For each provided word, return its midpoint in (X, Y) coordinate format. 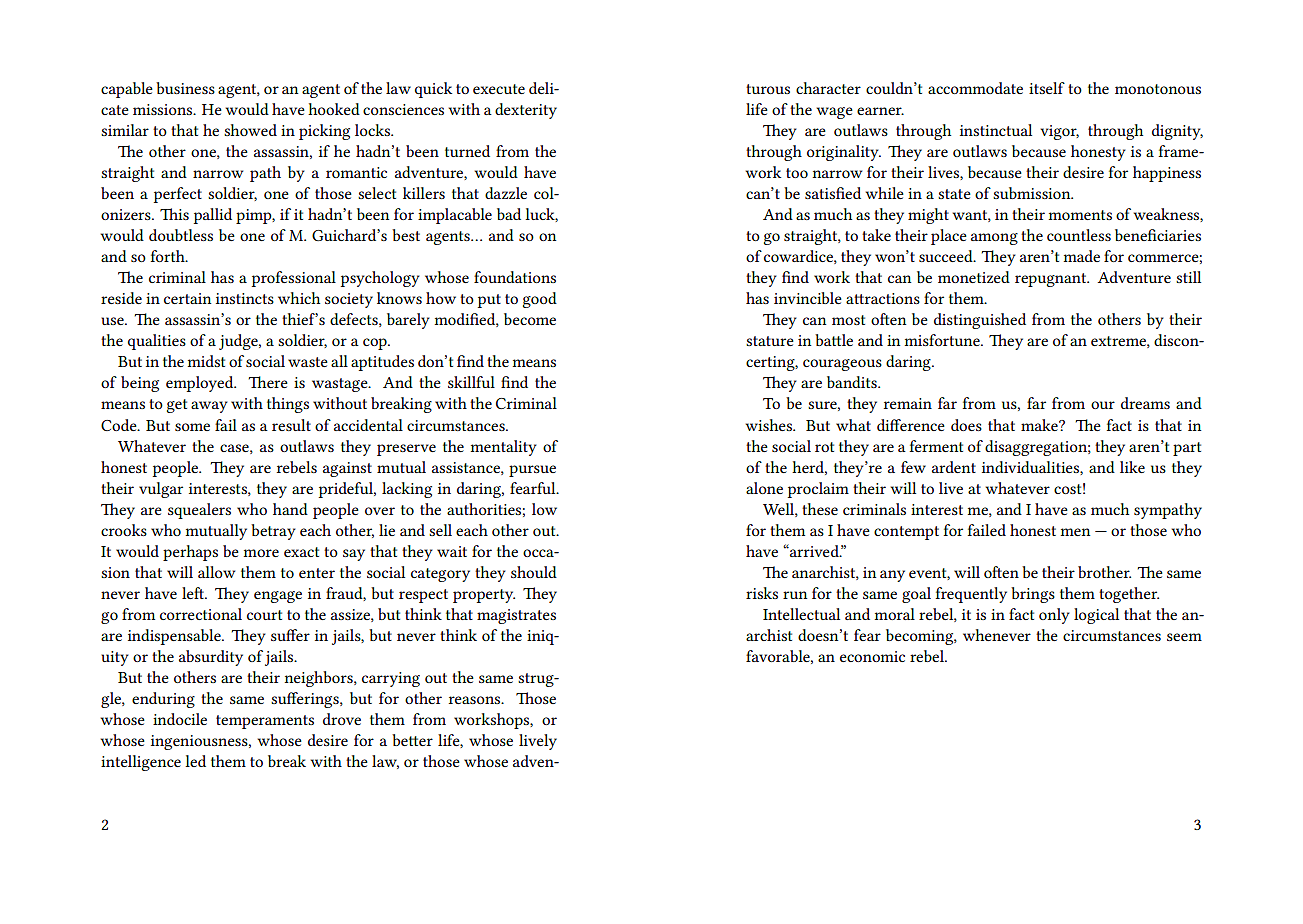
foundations (515, 277)
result (291, 425)
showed (250, 130)
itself (1047, 88)
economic (872, 656)
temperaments (265, 722)
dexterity (526, 111)
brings (1033, 595)
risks (762, 593)
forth (169, 256)
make (1040, 425)
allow (217, 572)
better (412, 740)
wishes (769, 425)
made (1082, 256)
